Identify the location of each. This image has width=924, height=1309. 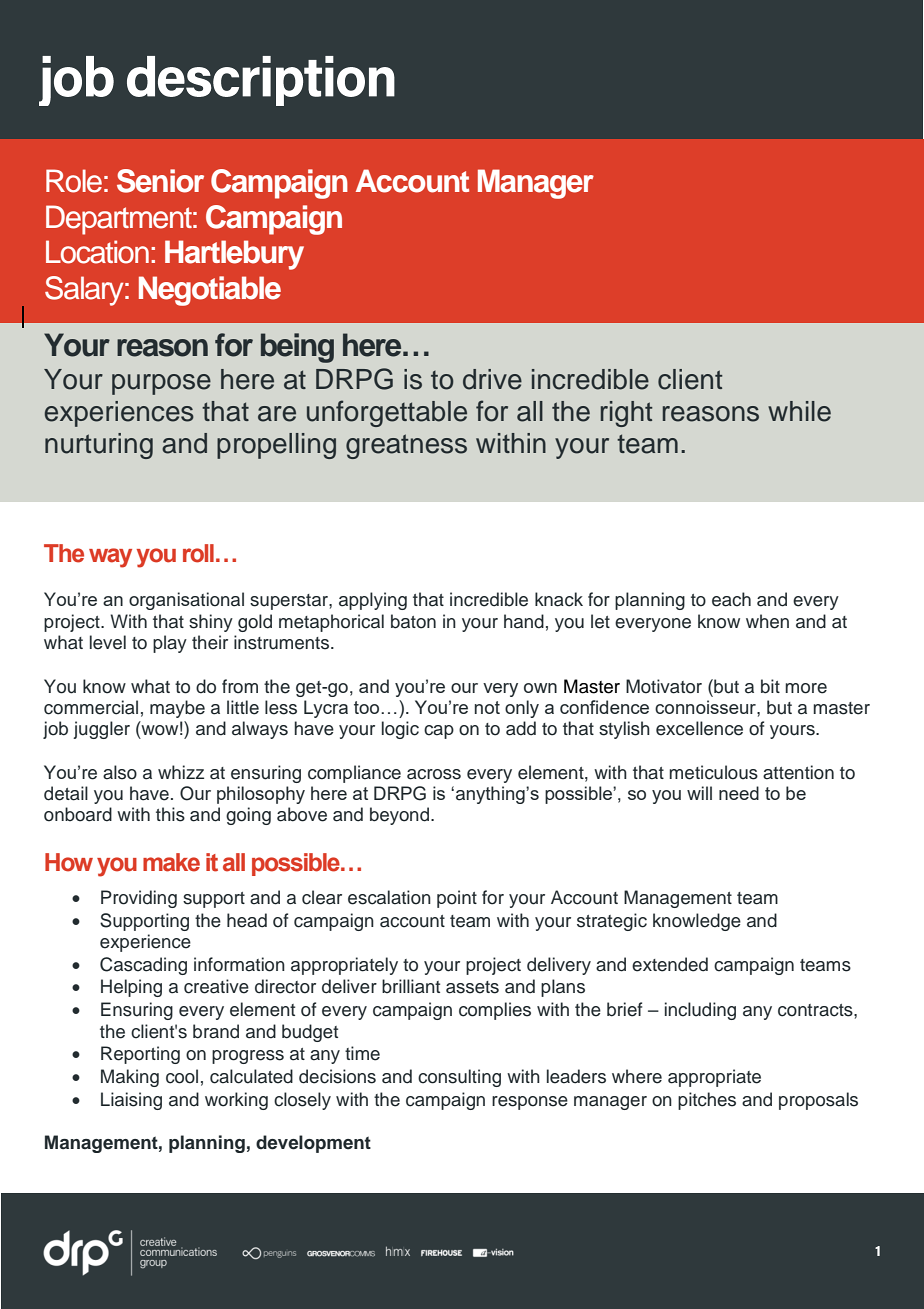
(731, 599).
